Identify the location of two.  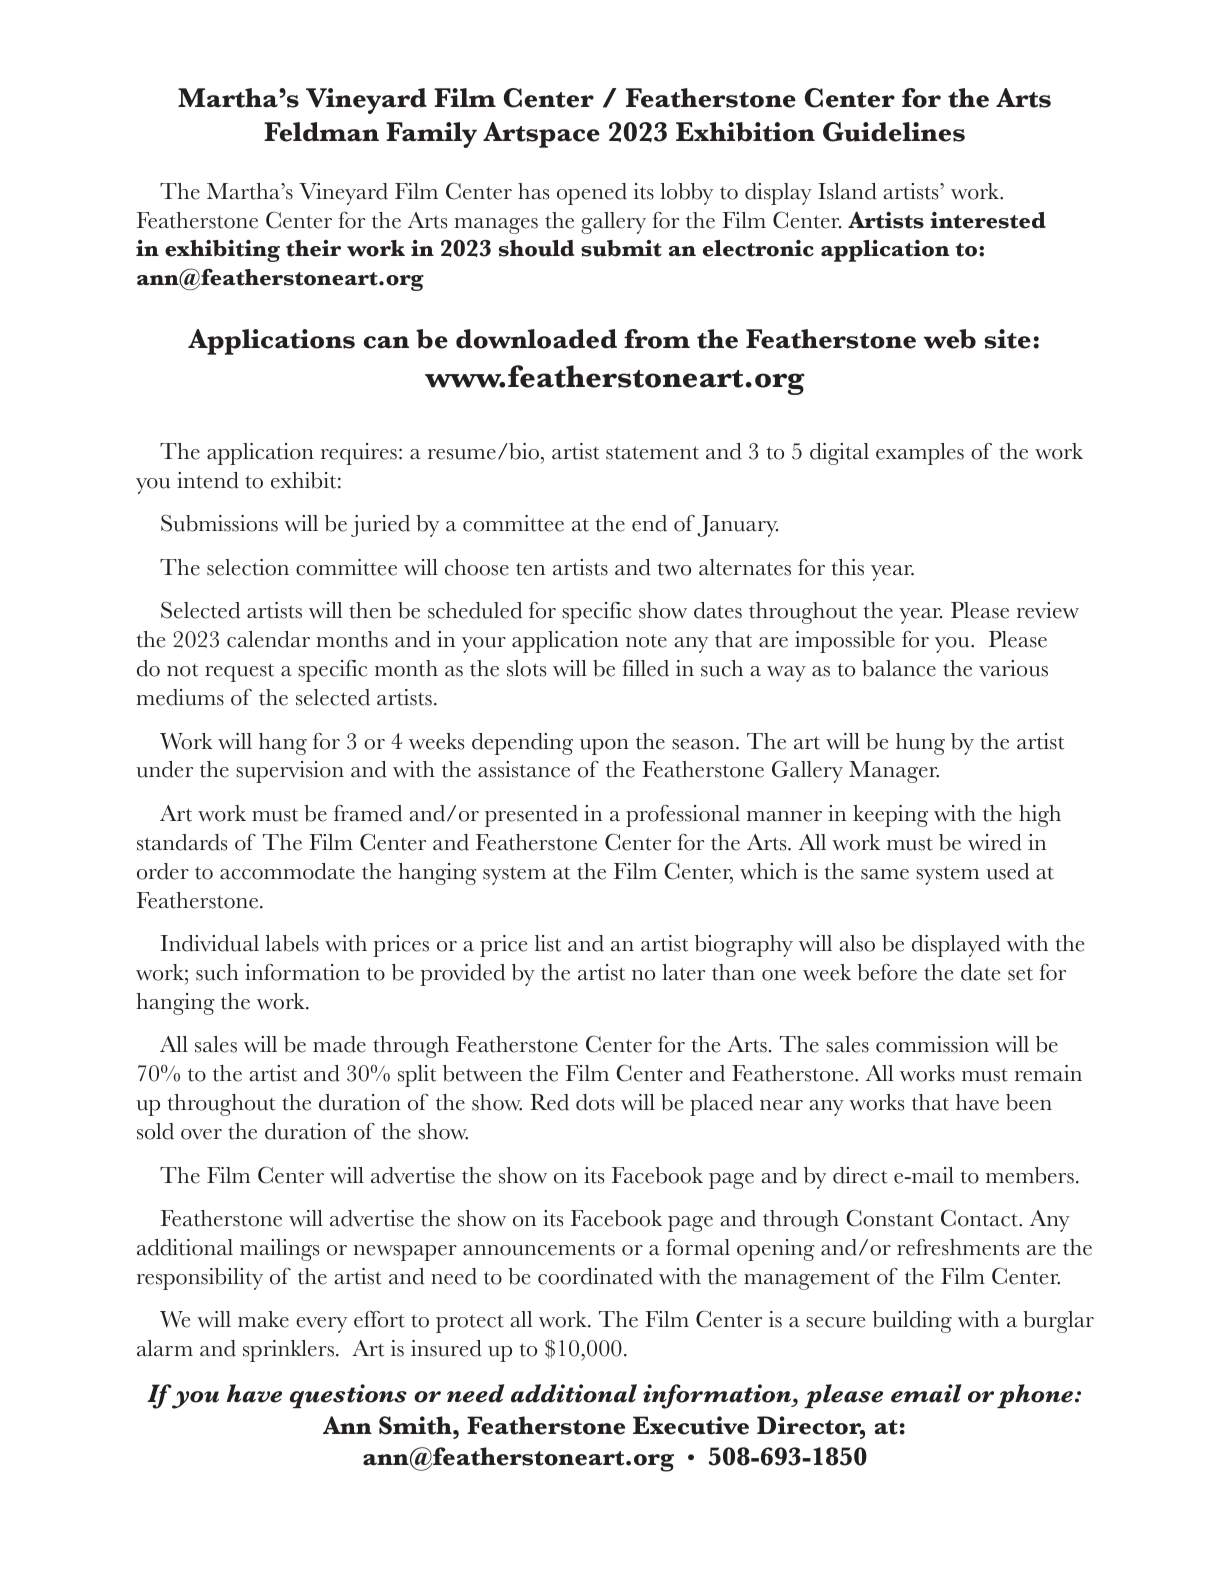
(674, 569).
